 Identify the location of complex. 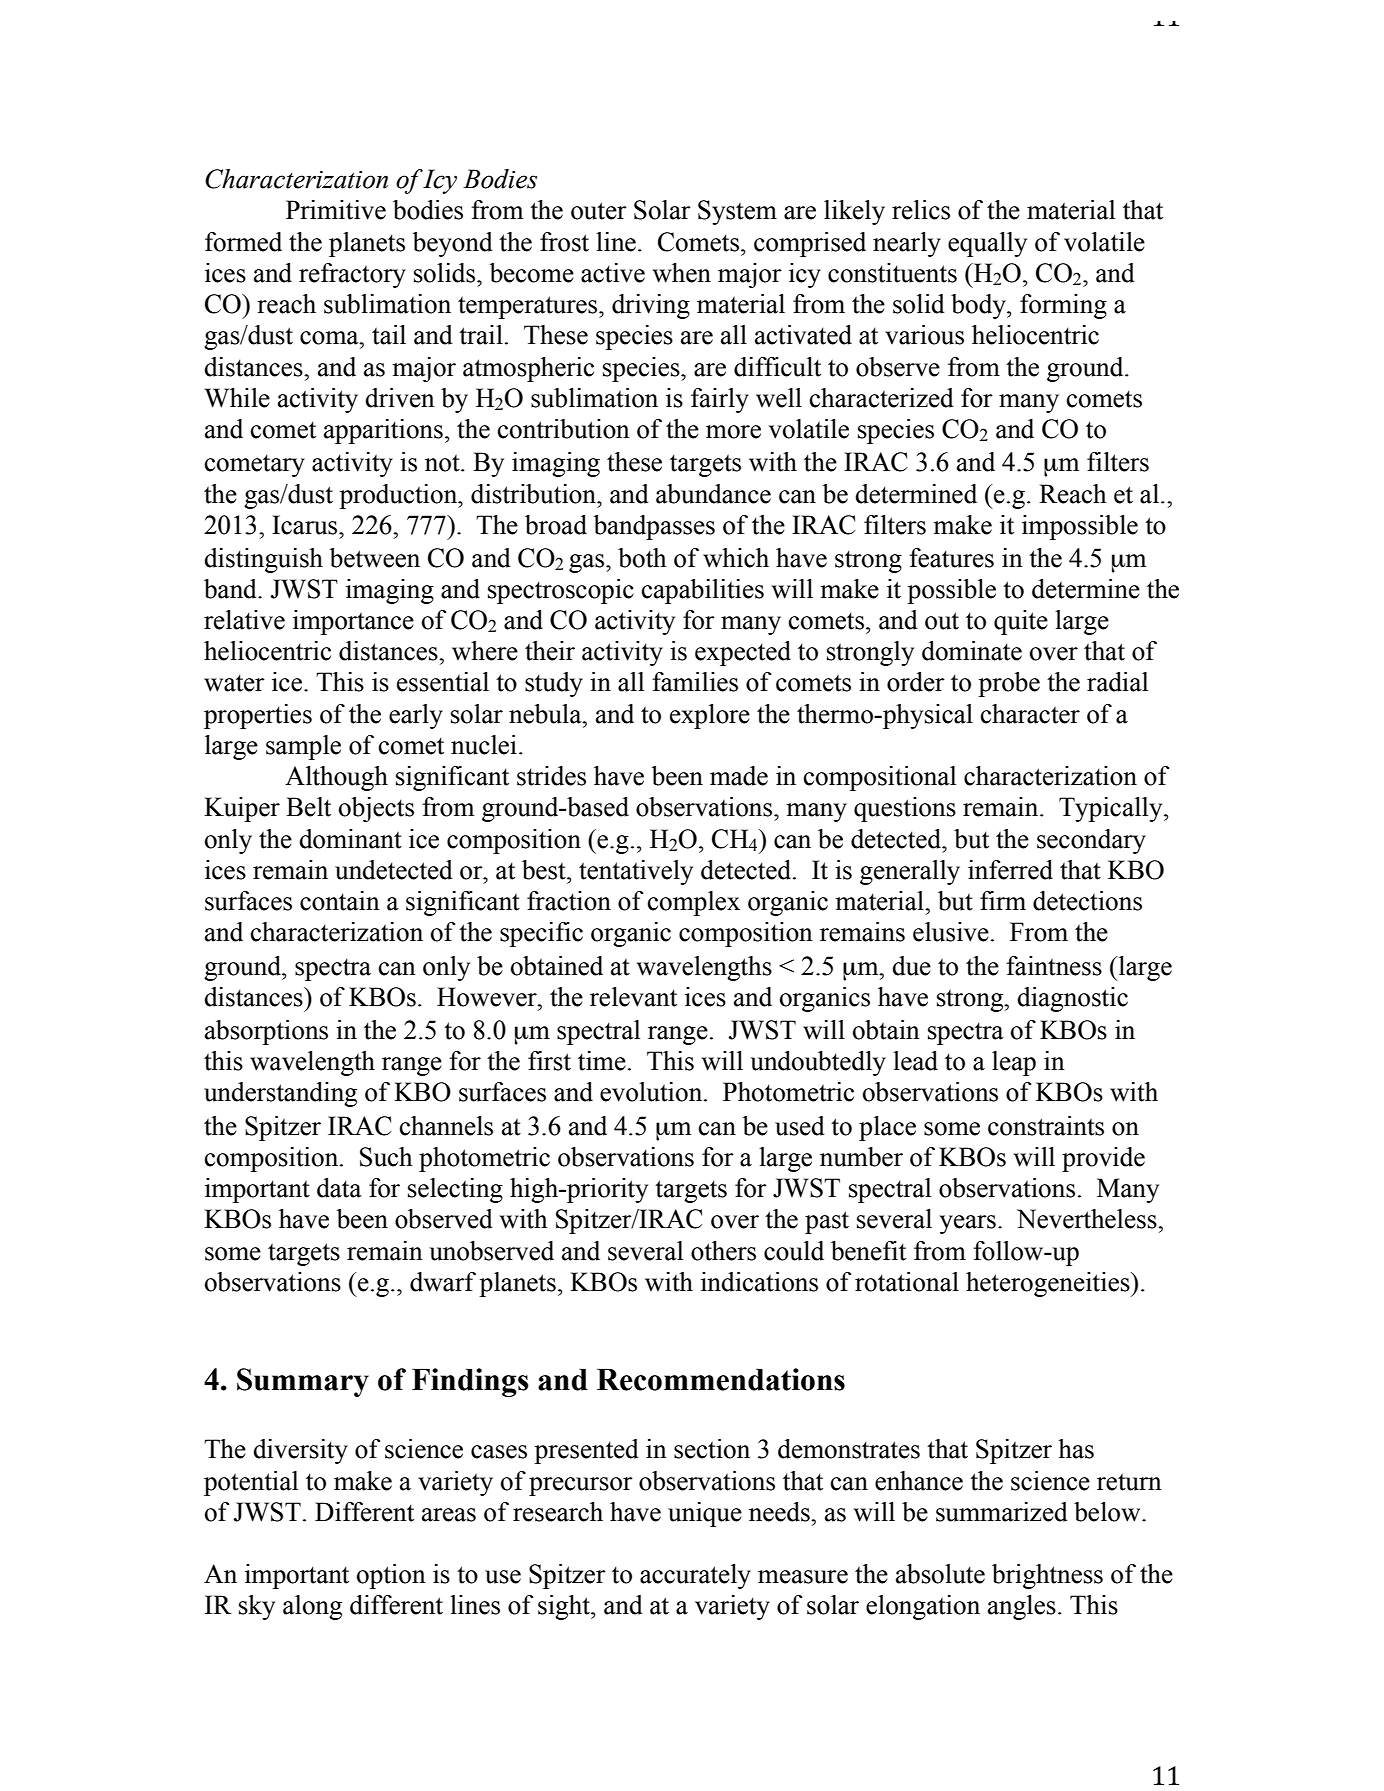
(694, 903).
